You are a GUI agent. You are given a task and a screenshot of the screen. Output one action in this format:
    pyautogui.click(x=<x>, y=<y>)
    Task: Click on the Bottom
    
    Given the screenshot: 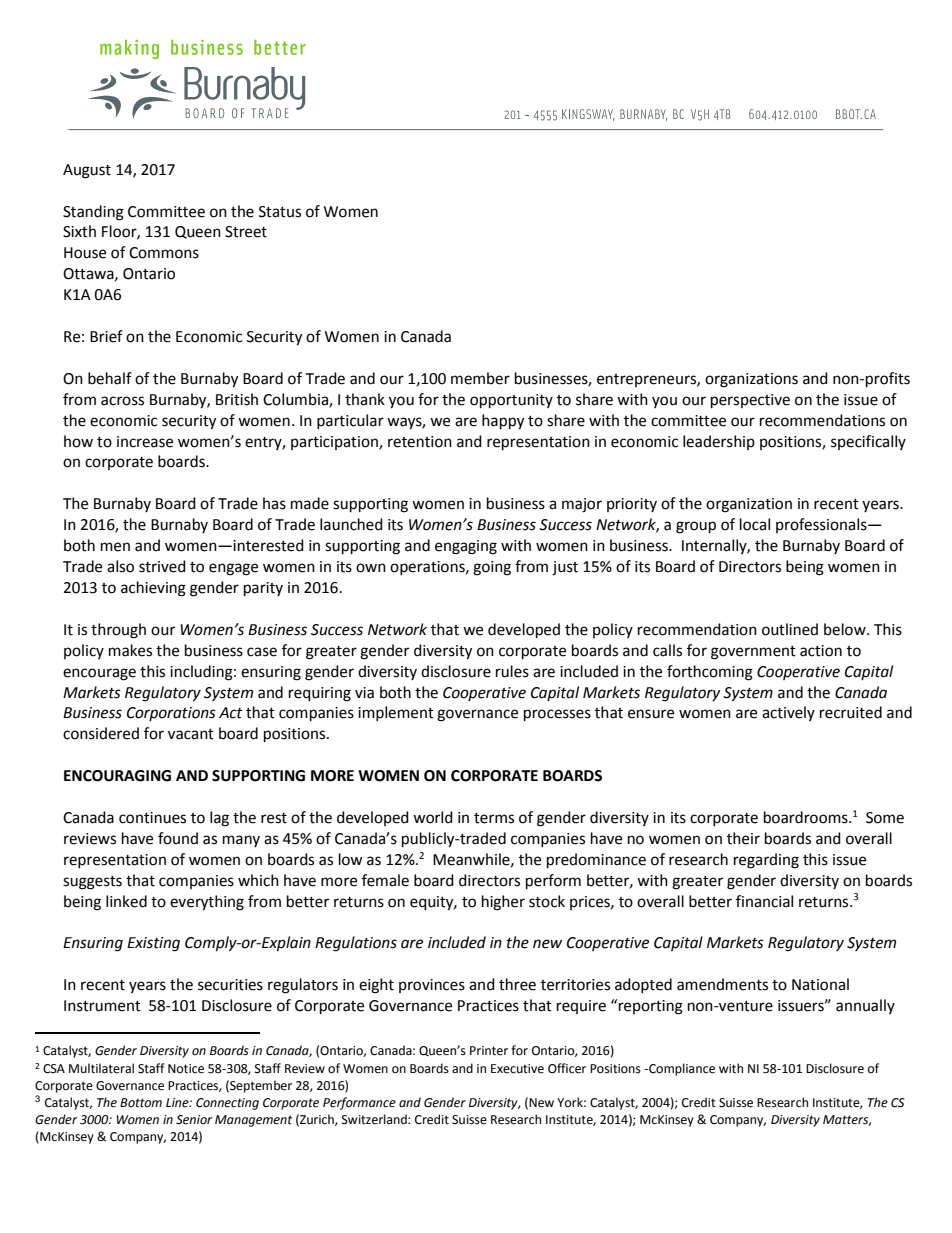 What is the action you would take?
    pyautogui.click(x=141, y=1103)
